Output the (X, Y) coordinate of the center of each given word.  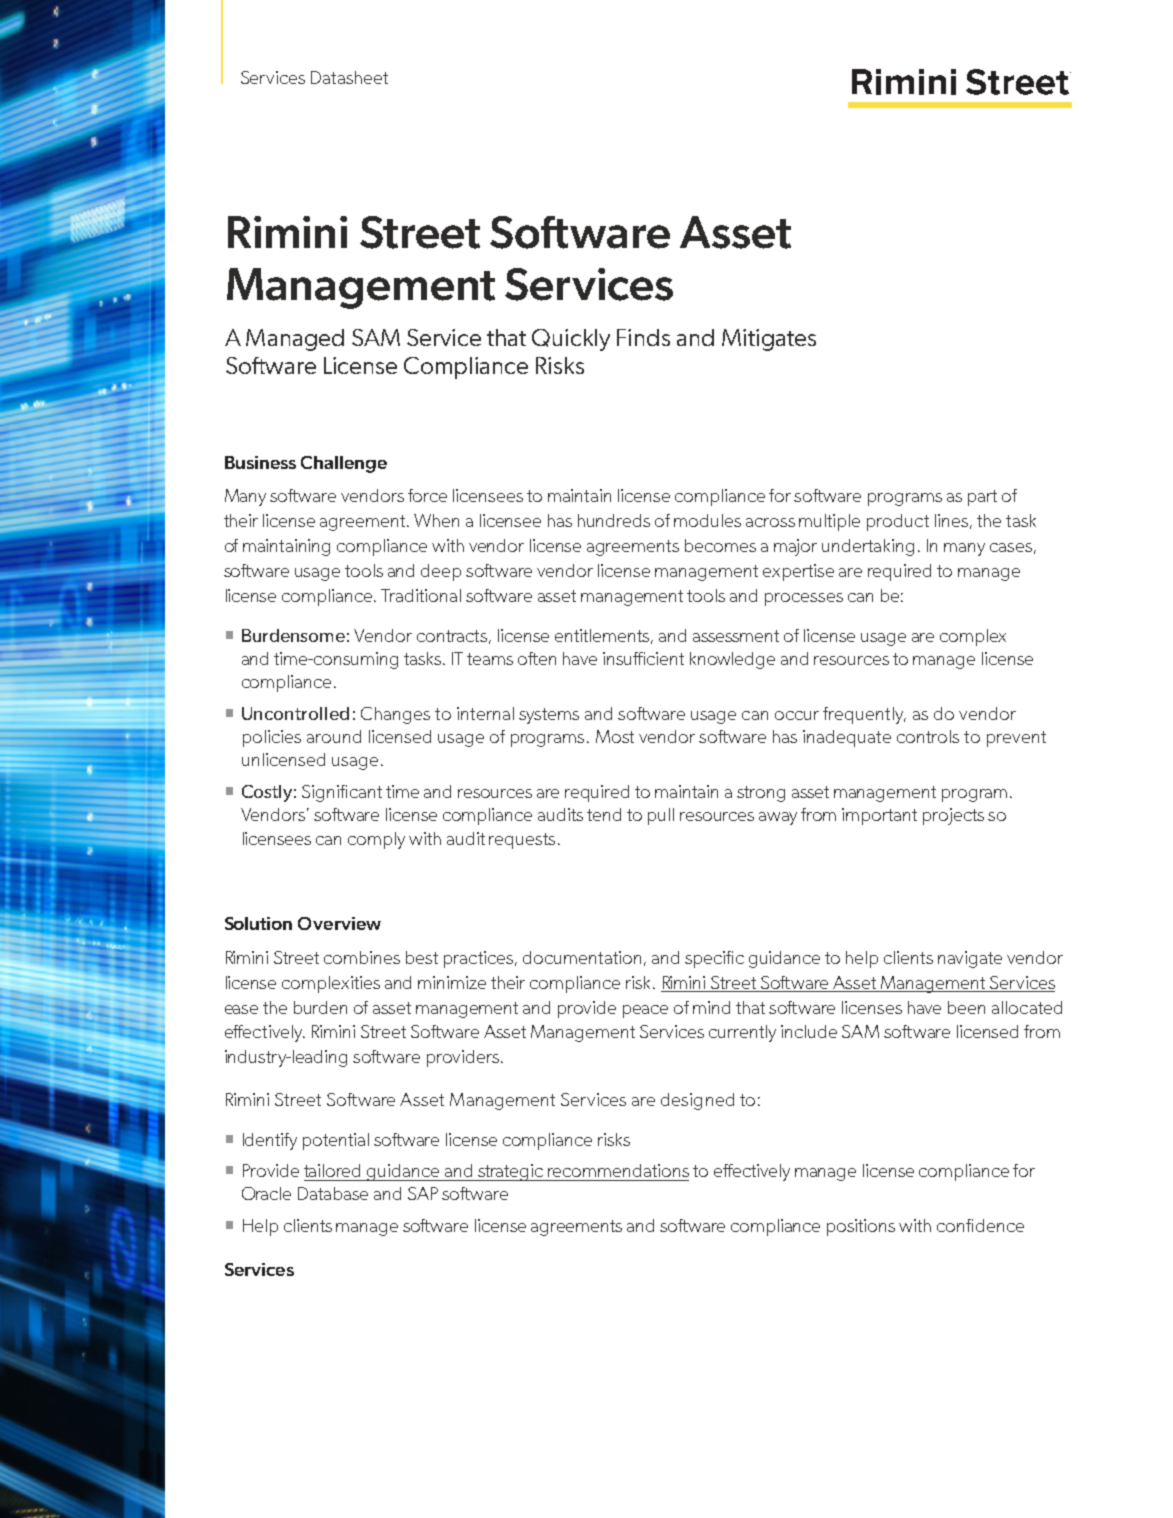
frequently (864, 715)
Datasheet (349, 77)
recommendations (618, 1170)
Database (333, 1193)
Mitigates (769, 340)
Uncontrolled (295, 713)
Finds (643, 337)
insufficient (643, 658)
